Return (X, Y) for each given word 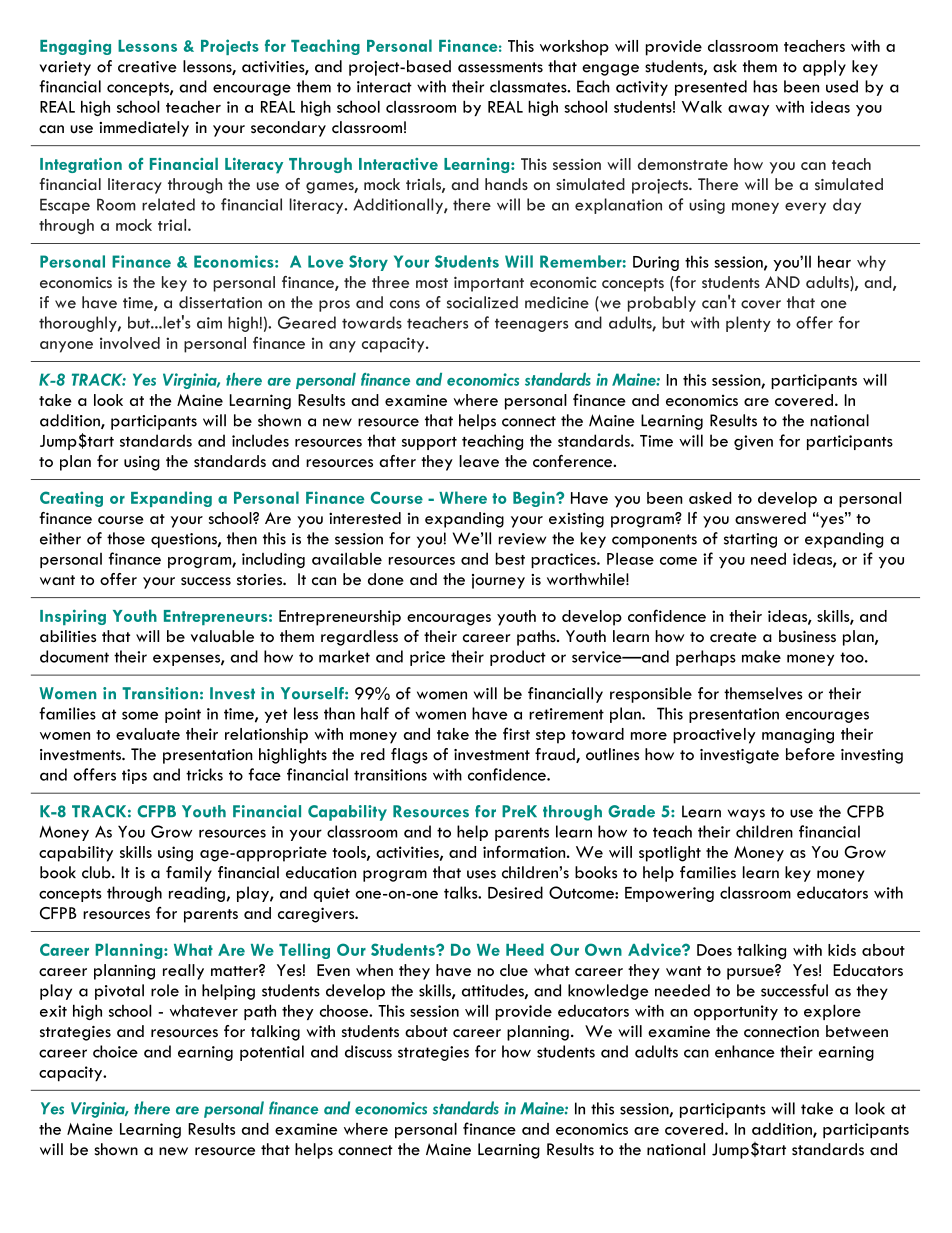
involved (130, 343)
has (765, 86)
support (429, 443)
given (753, 442)
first (516, 733)
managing (798, 736)
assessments (500, 67)
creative (147, 67)
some (140, 715)
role (165, 990)
